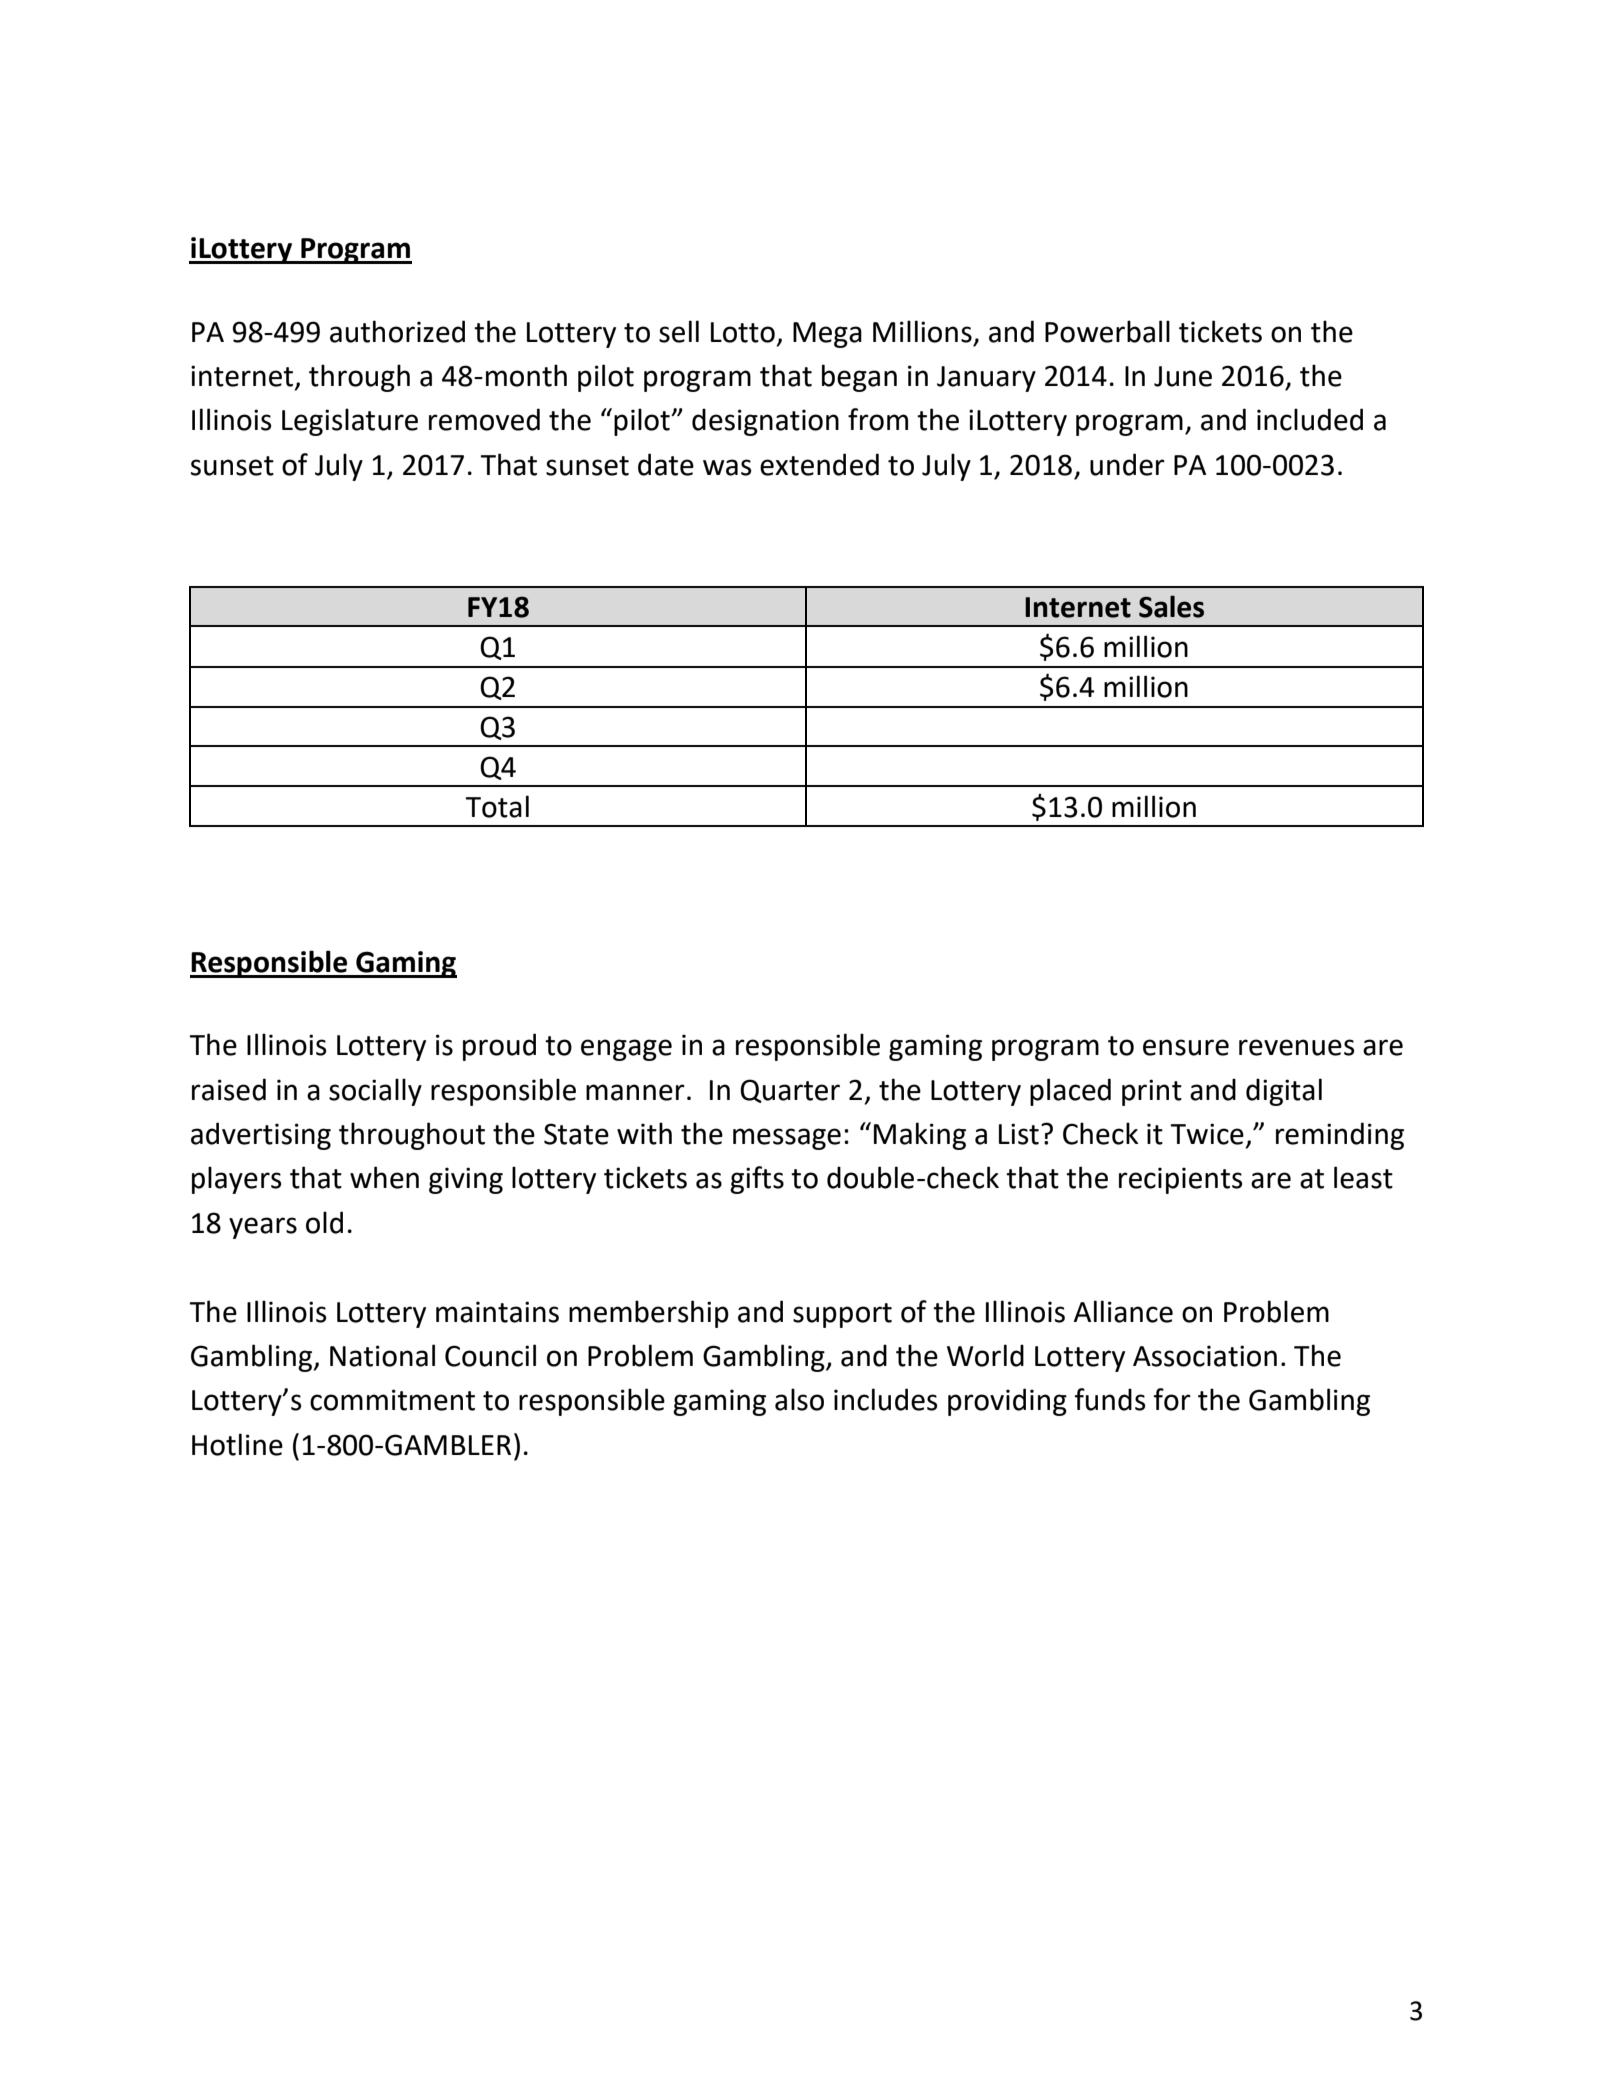  What do you see at coordinates (497, 806) in the screenshot?
I see `Total` at bounding box center [497, 806].
